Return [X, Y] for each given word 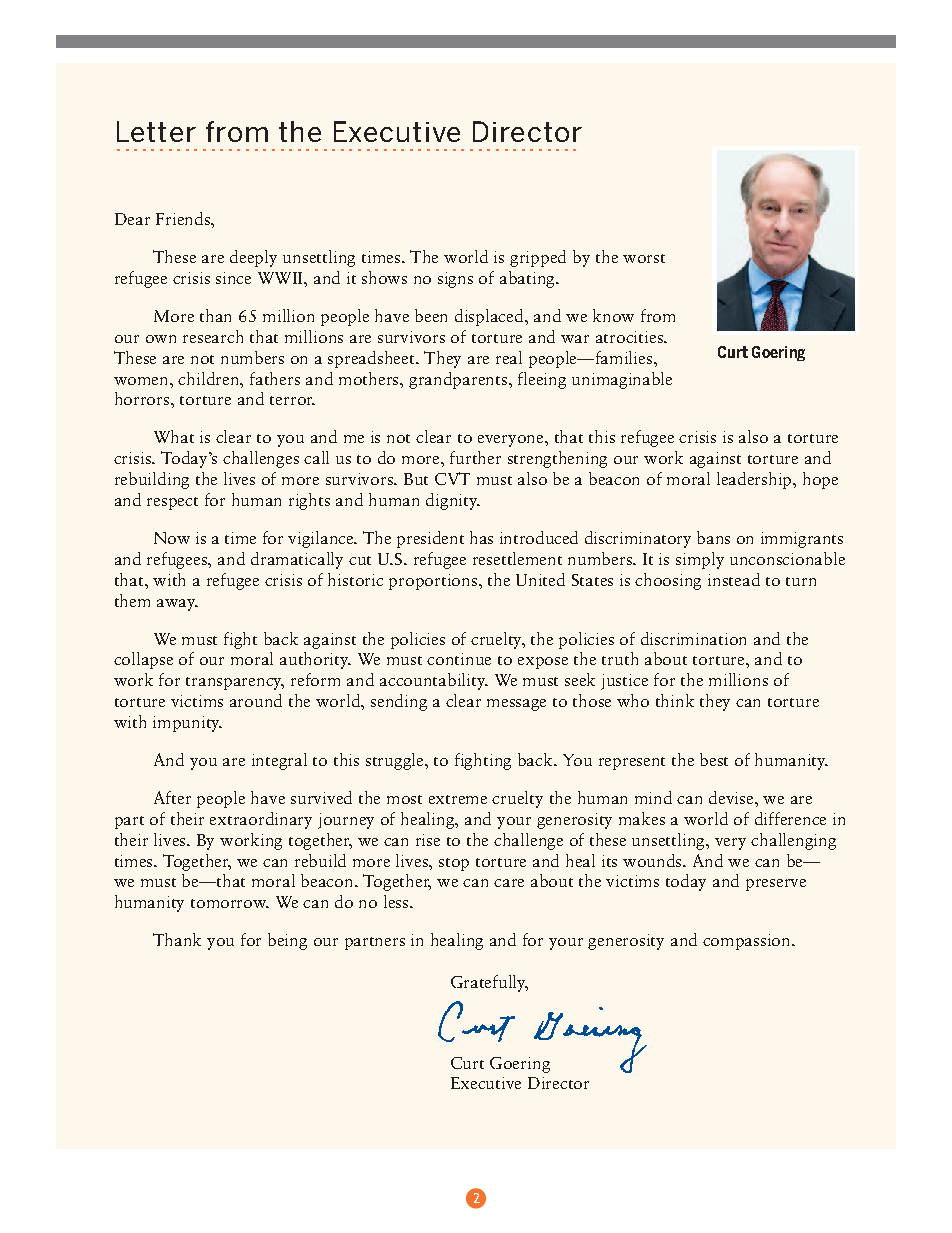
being [287, 941]
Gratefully [489, 983]
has [481, 537]
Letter [156, 131]
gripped [538, 258]
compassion [748, 942]
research [213, 336]
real [509, 357]
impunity [187, 724]
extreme [458, 799]
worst [644, 258]
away [177, 605]
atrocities [630, 337]
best [714, 759]
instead [734, 579]
